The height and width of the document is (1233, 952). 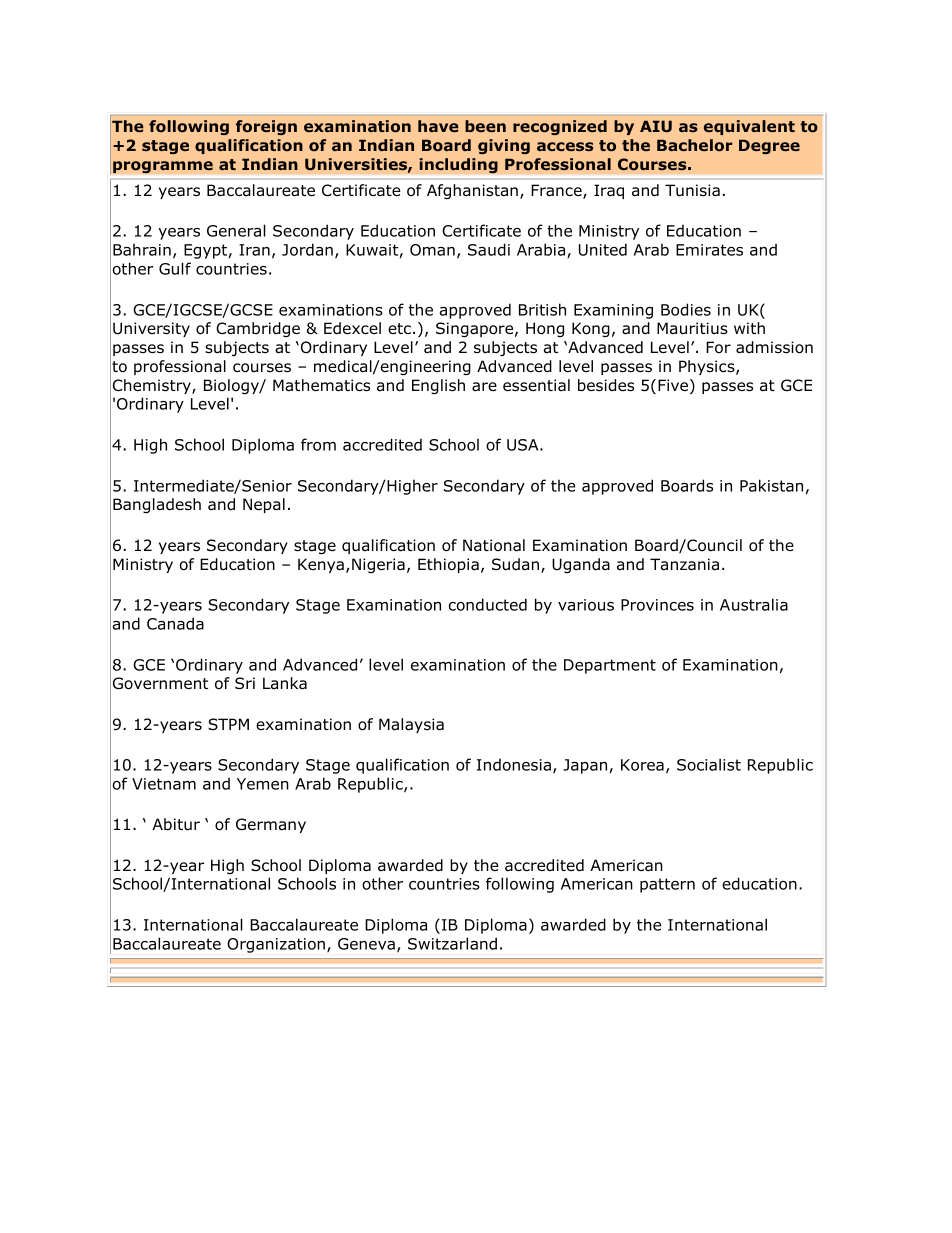 I want to click on Bachelor, so click(x=694, y=145).
